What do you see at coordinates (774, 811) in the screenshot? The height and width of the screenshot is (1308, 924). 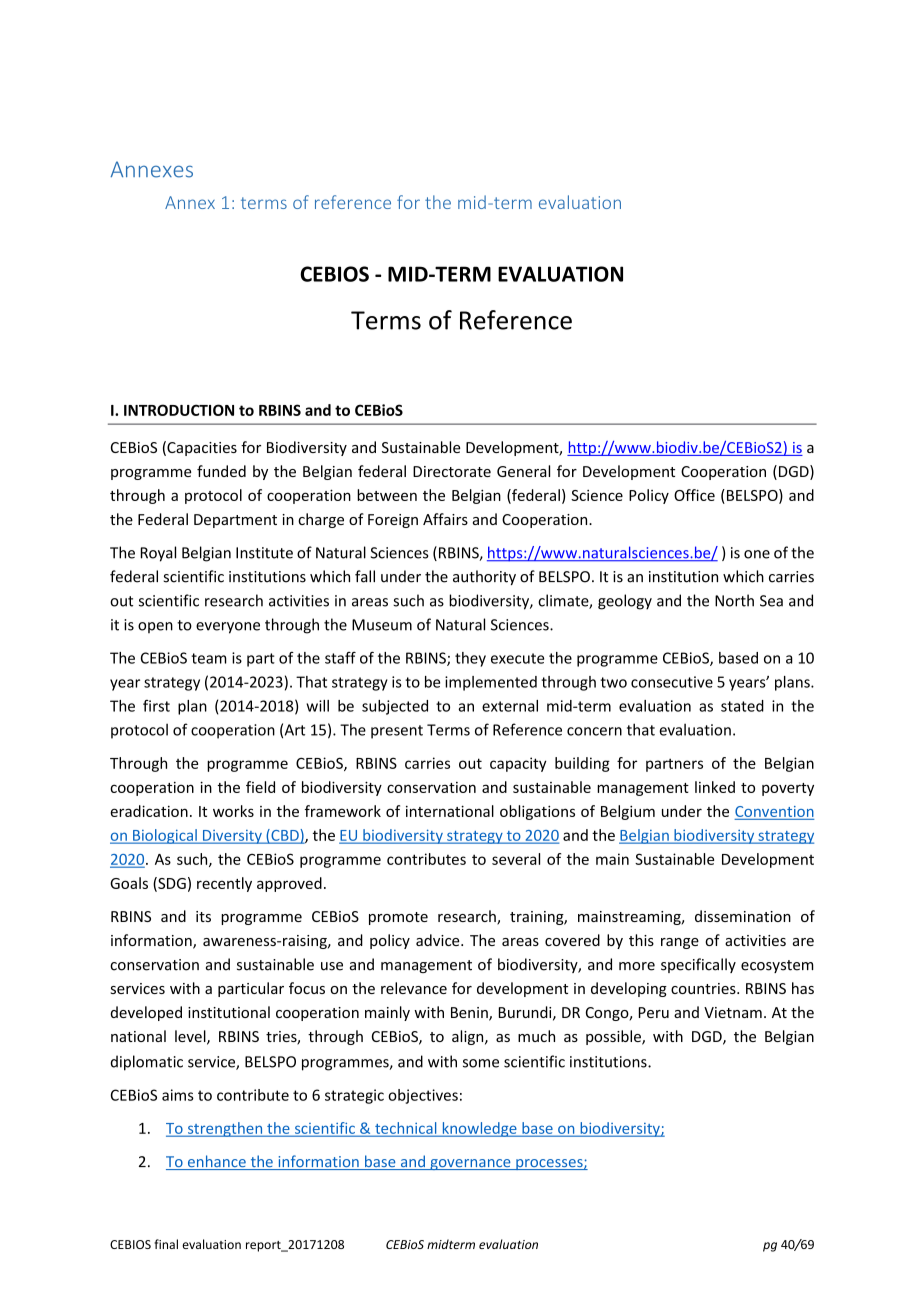 I see `Convention` at bounding box center [774, 811].
